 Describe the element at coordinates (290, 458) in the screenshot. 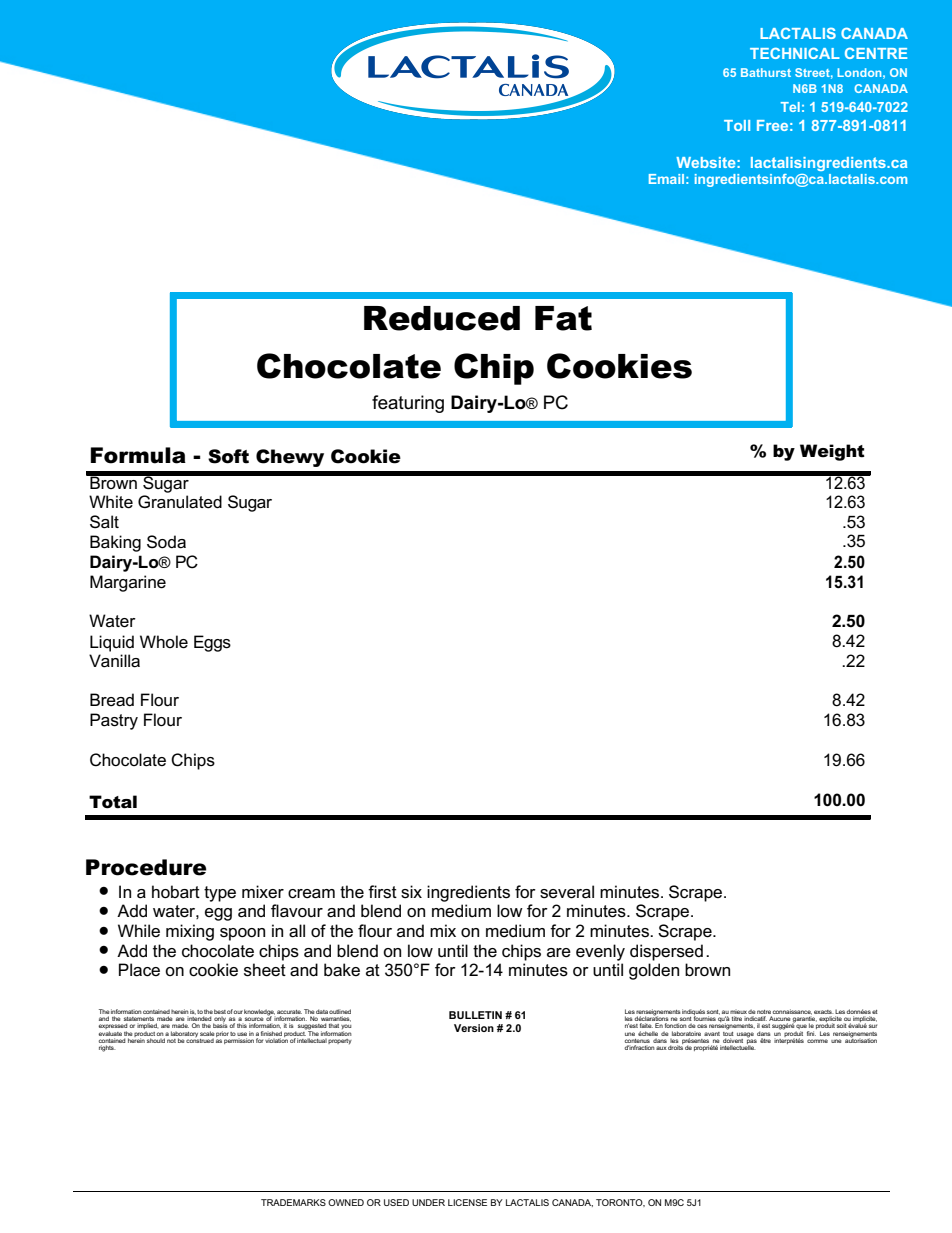

I see `Chewy` at that location.
